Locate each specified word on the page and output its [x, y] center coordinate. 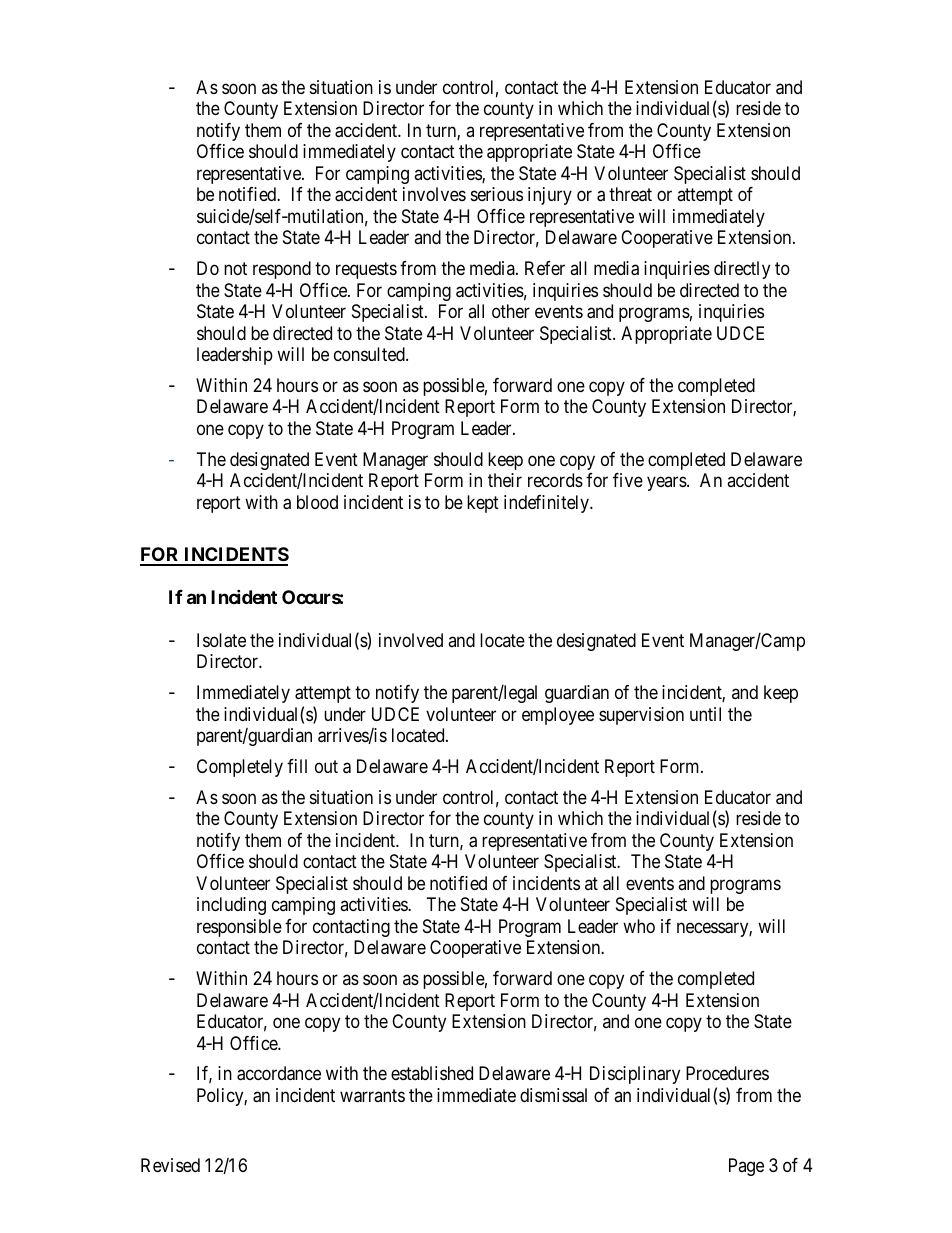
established [432, 1073]
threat [630, 194]
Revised [170, 1165]
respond [282, 270]
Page [746, 1167]
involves [434, 194]
